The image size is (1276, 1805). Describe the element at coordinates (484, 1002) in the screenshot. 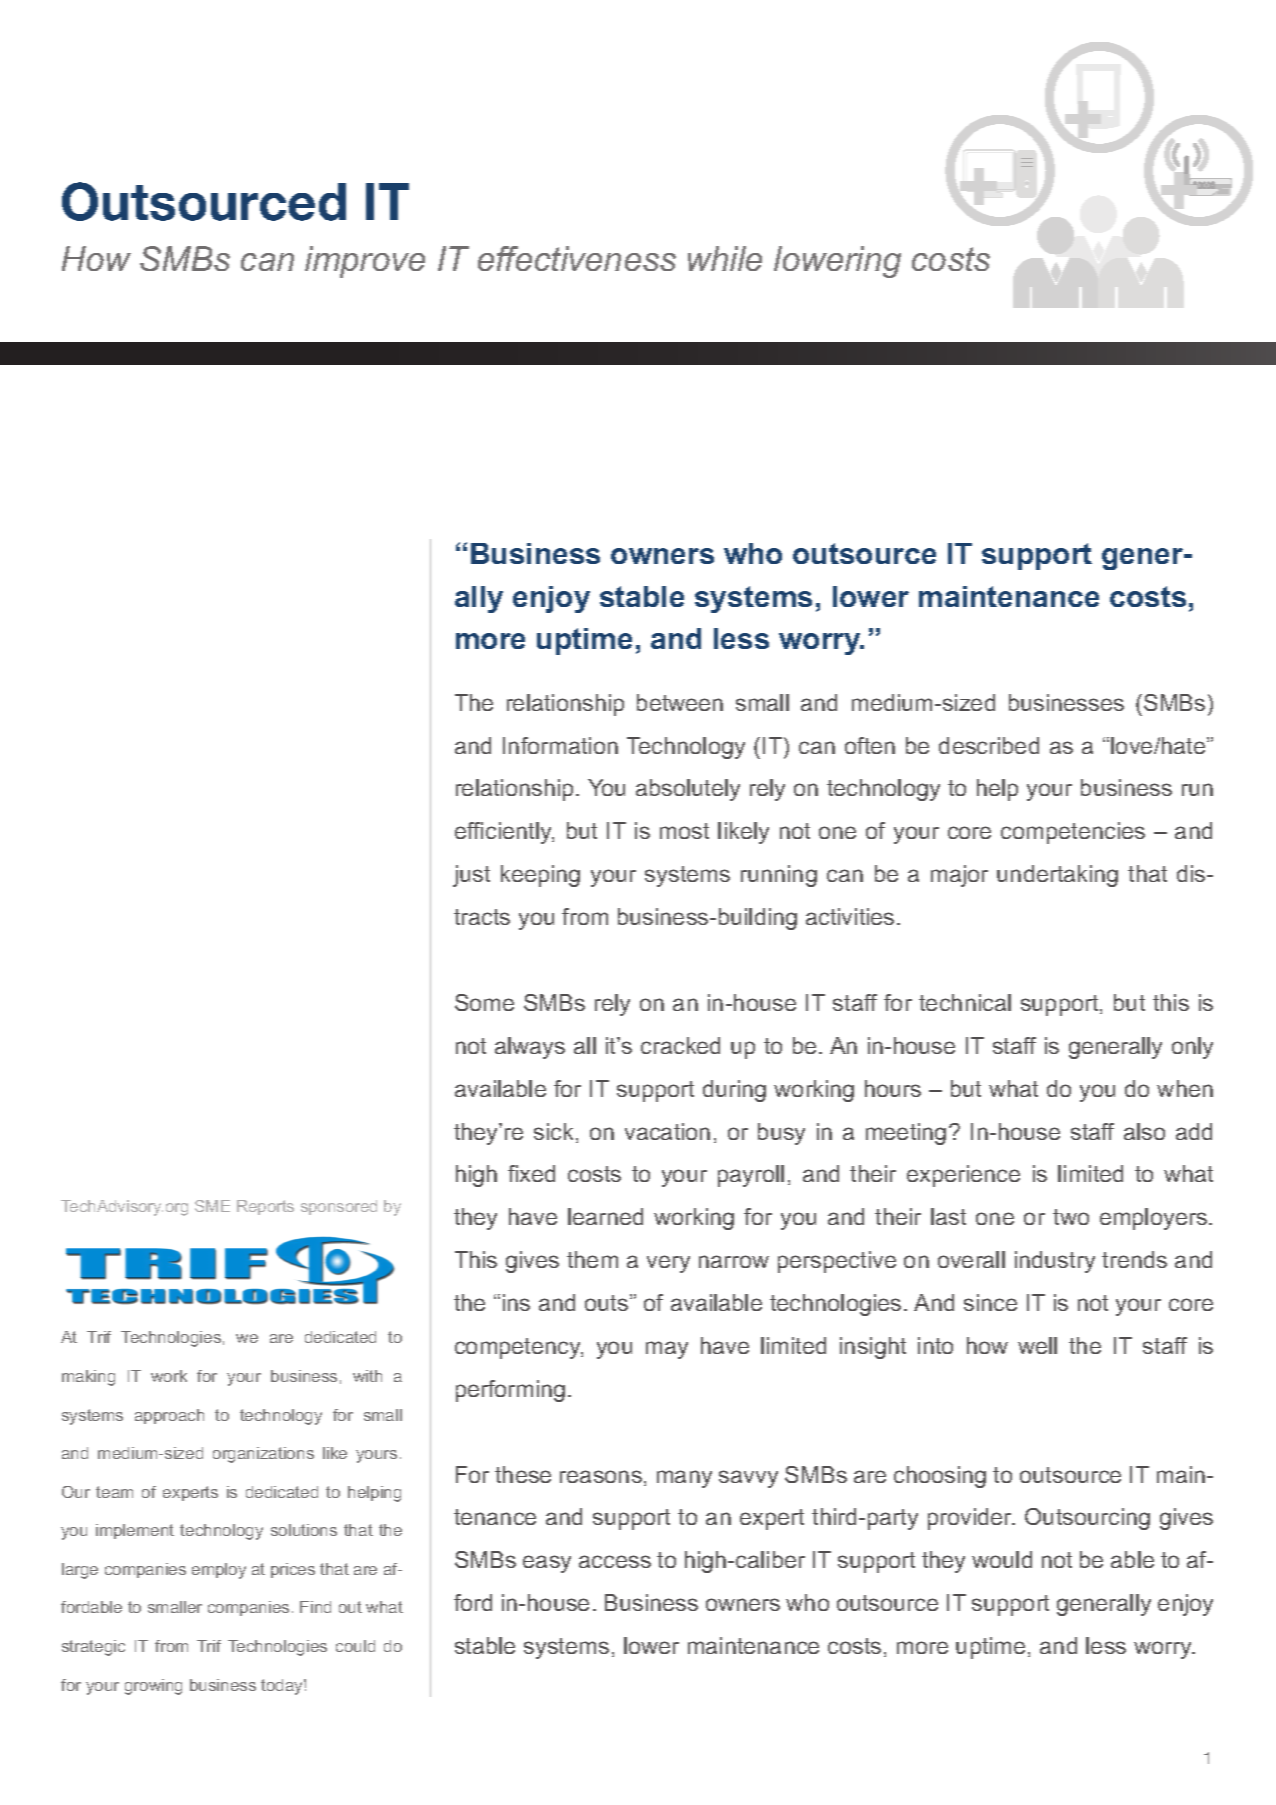

I see `Some` at that location.
